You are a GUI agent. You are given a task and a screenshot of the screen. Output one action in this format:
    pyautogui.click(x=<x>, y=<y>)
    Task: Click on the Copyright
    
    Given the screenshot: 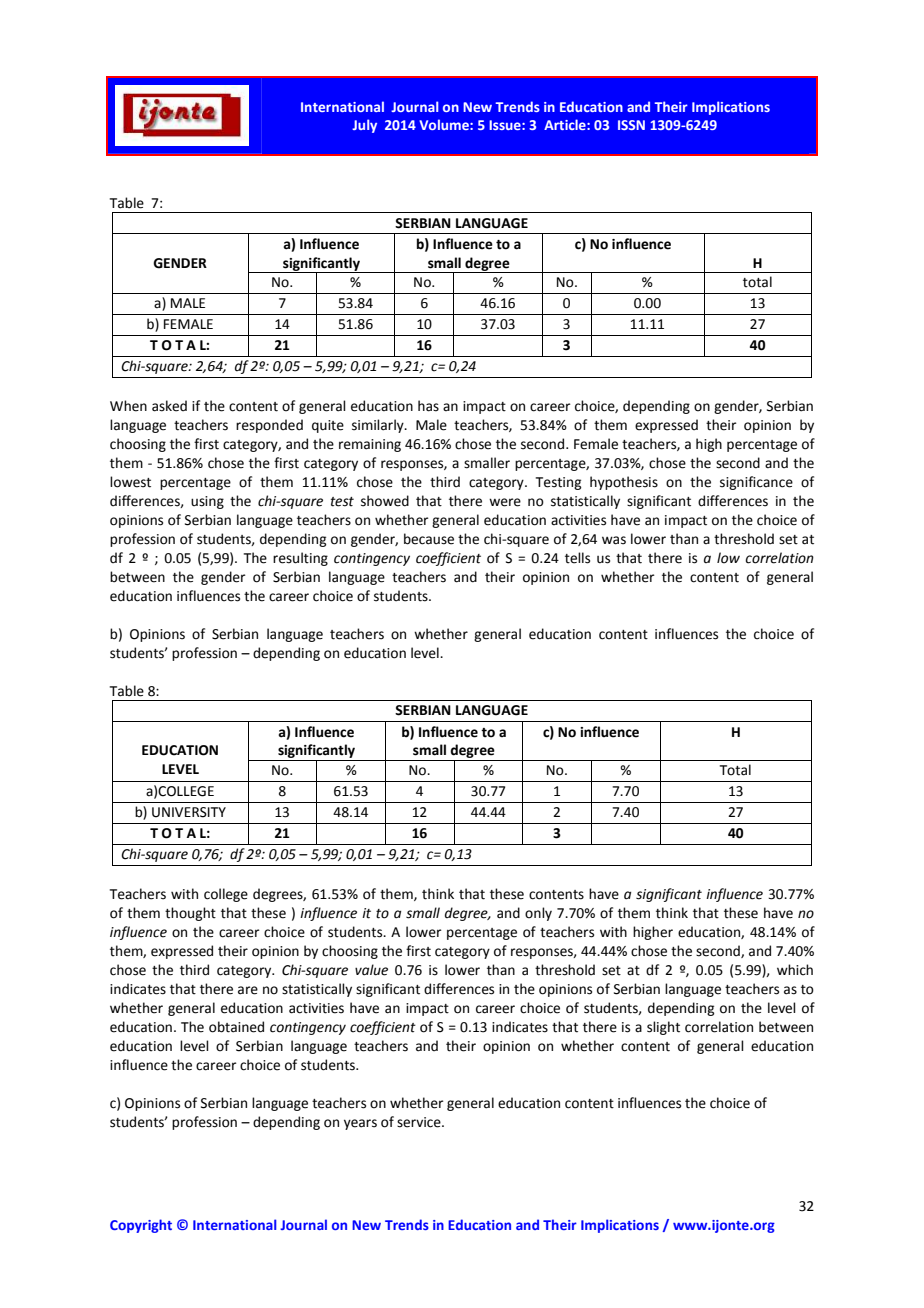 What is the action you would take?
    pyautogui.click(x=141, y=1226)
